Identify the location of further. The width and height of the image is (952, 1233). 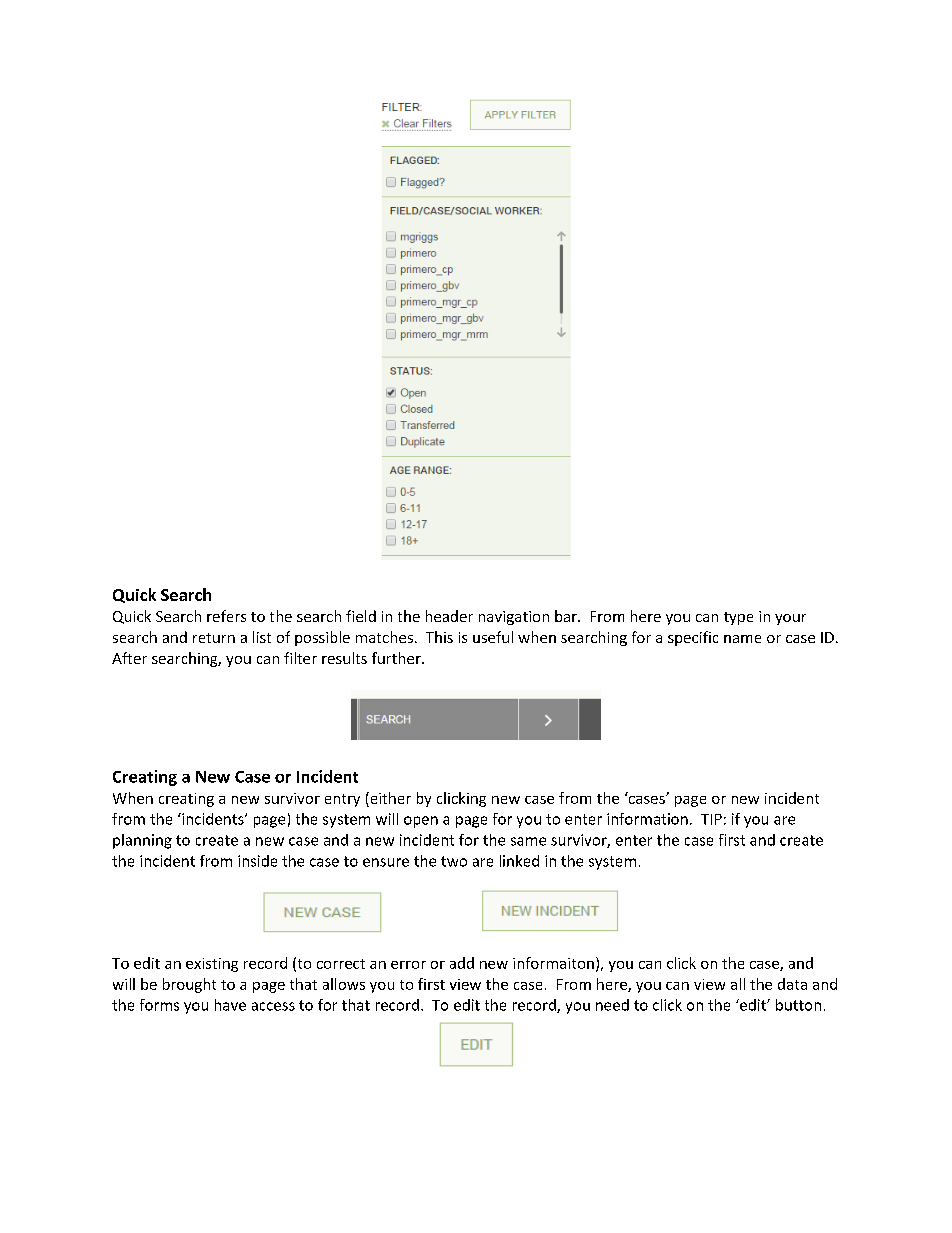
(397, 658).
